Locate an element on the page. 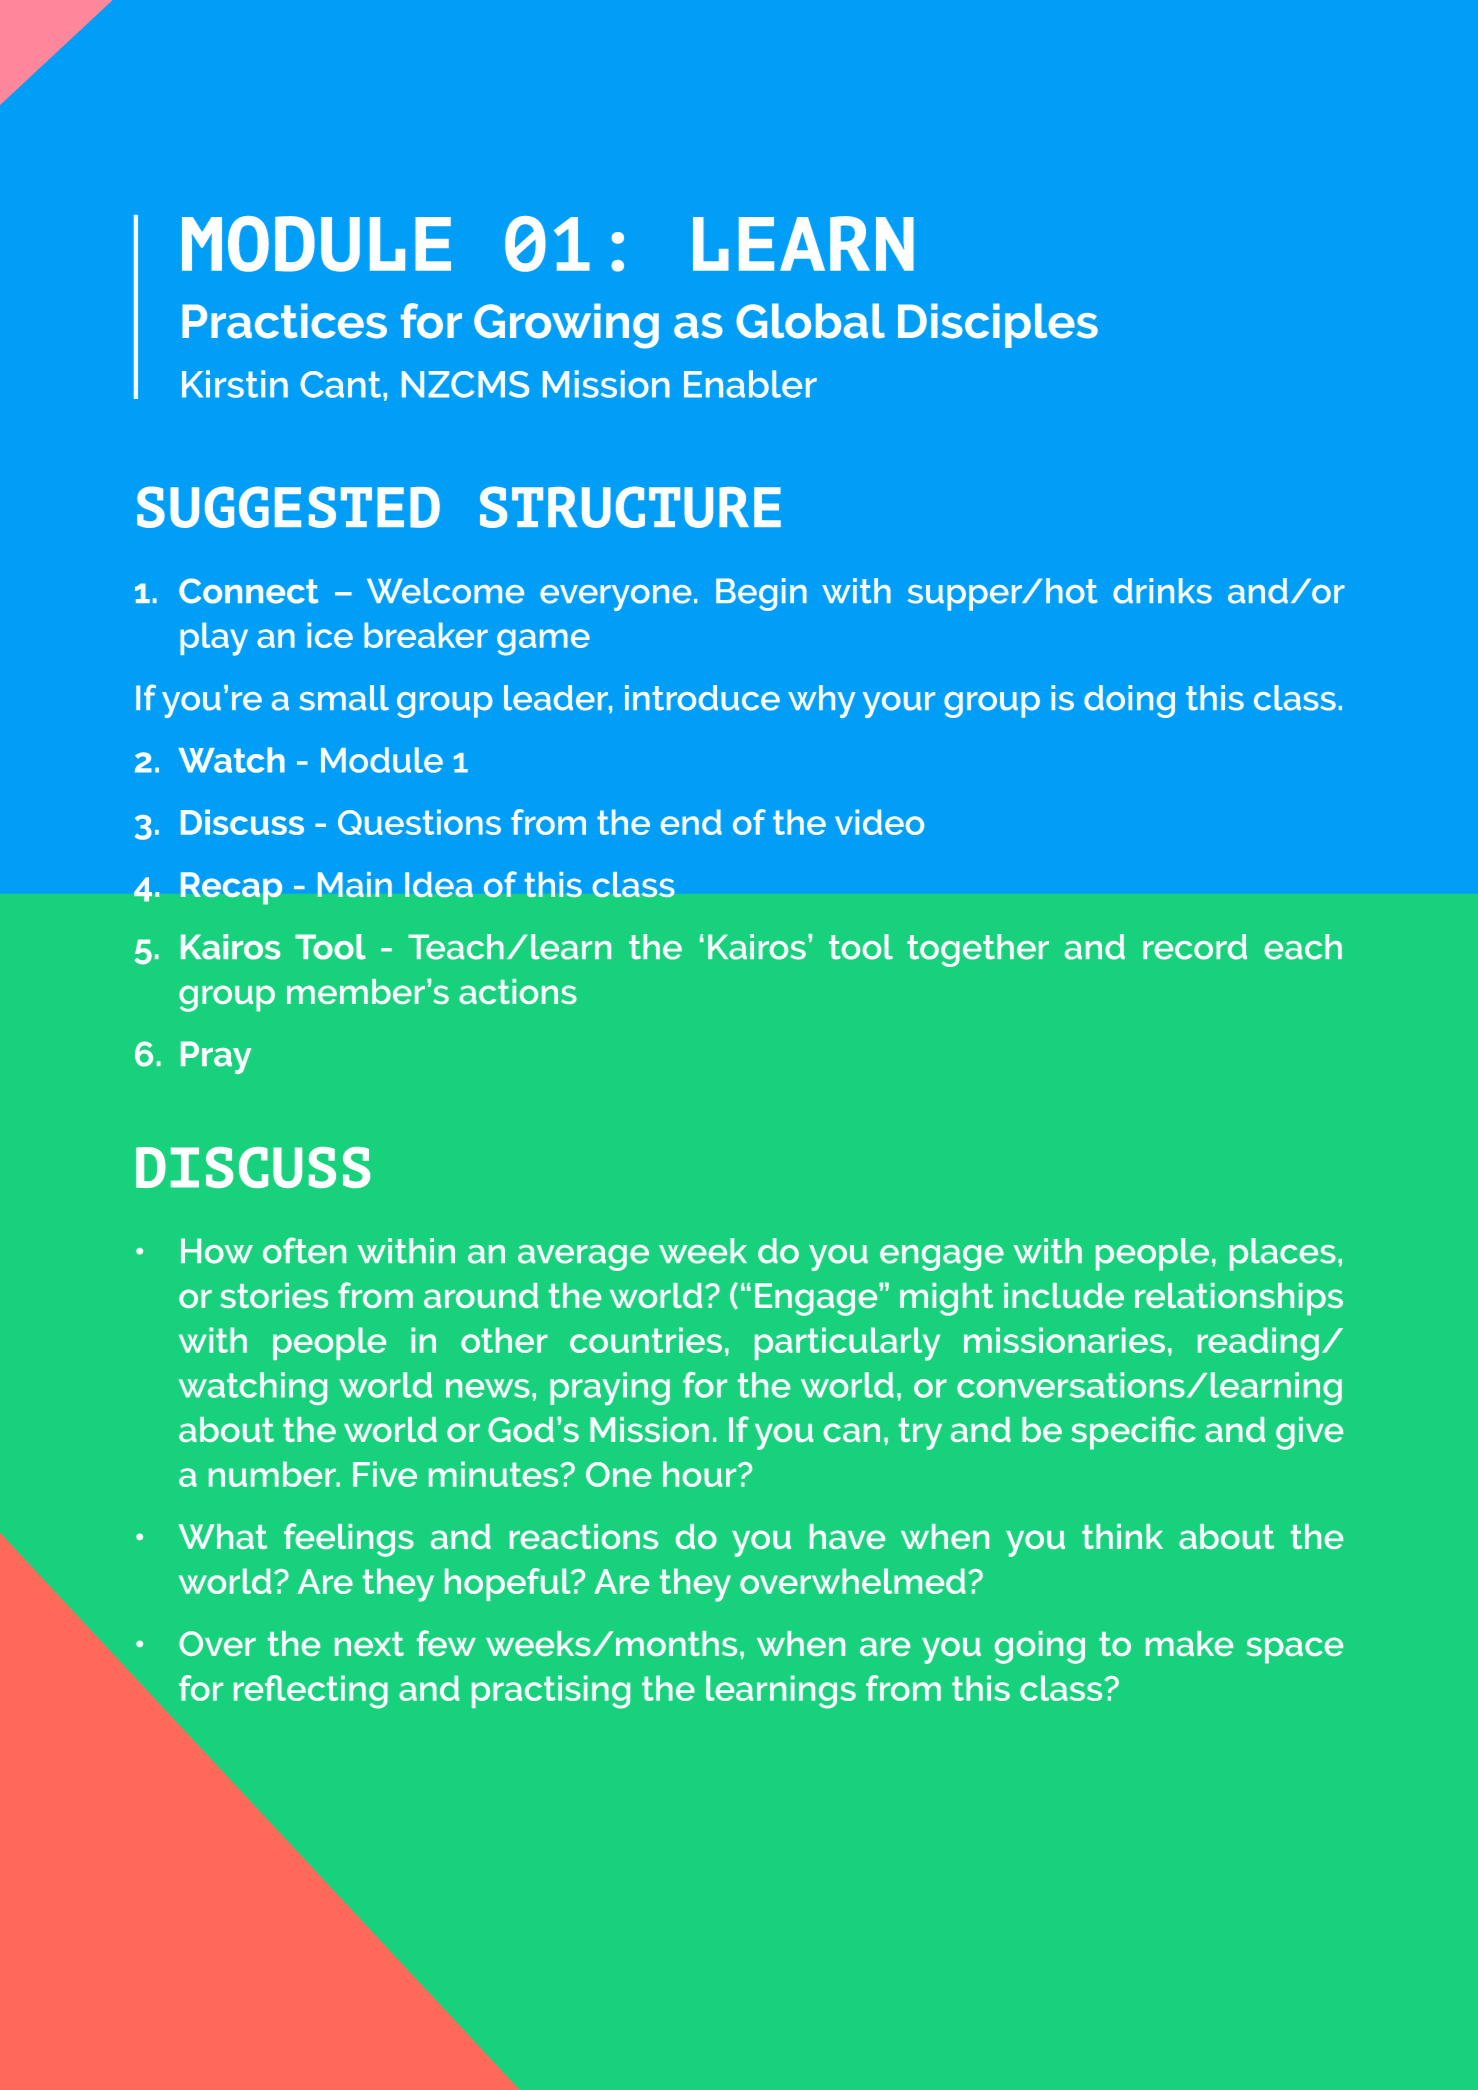  Disciples is located at coordinates (998, 325).
